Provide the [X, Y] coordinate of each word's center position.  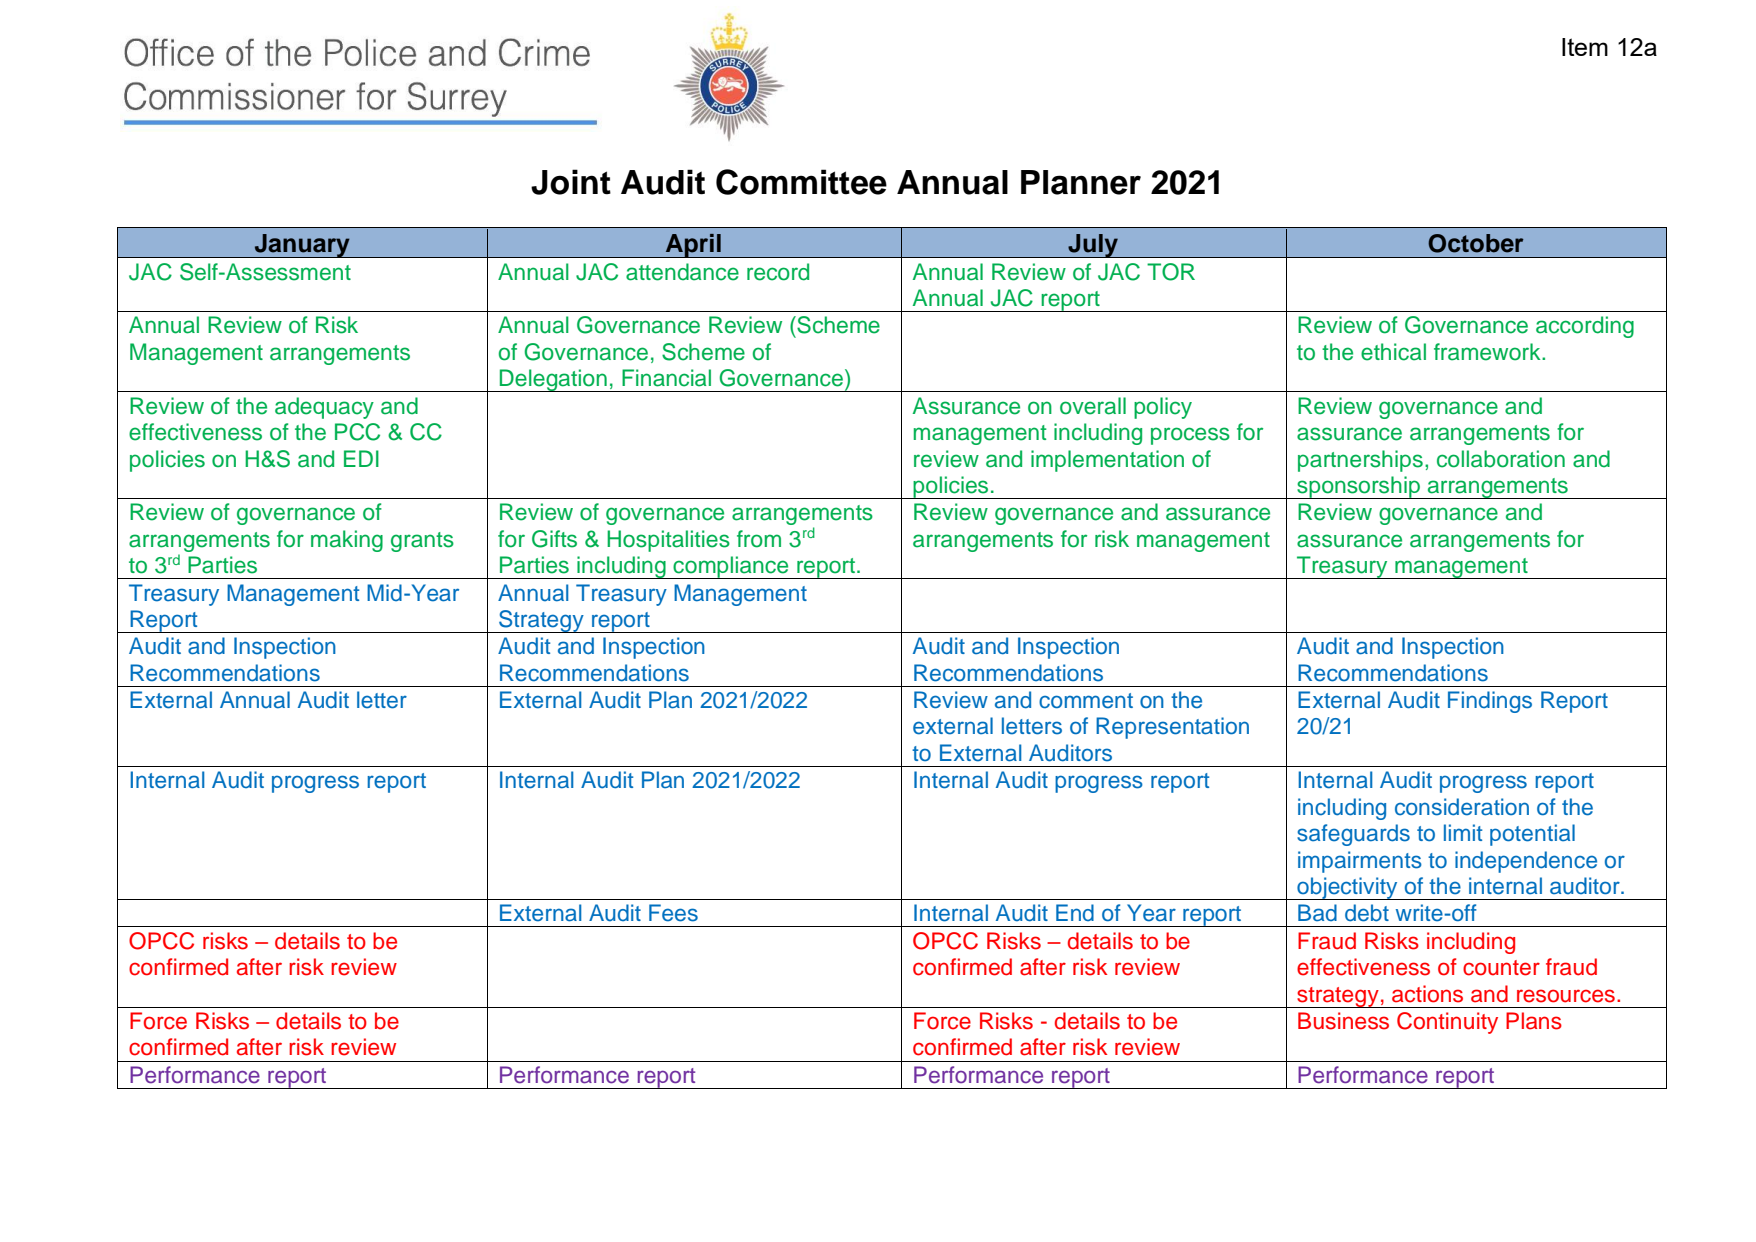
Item [1585, 47]
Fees [673, 913]
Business [1343, 1021]
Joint [571, 182]
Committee [801, 182]
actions [1427, 994]
